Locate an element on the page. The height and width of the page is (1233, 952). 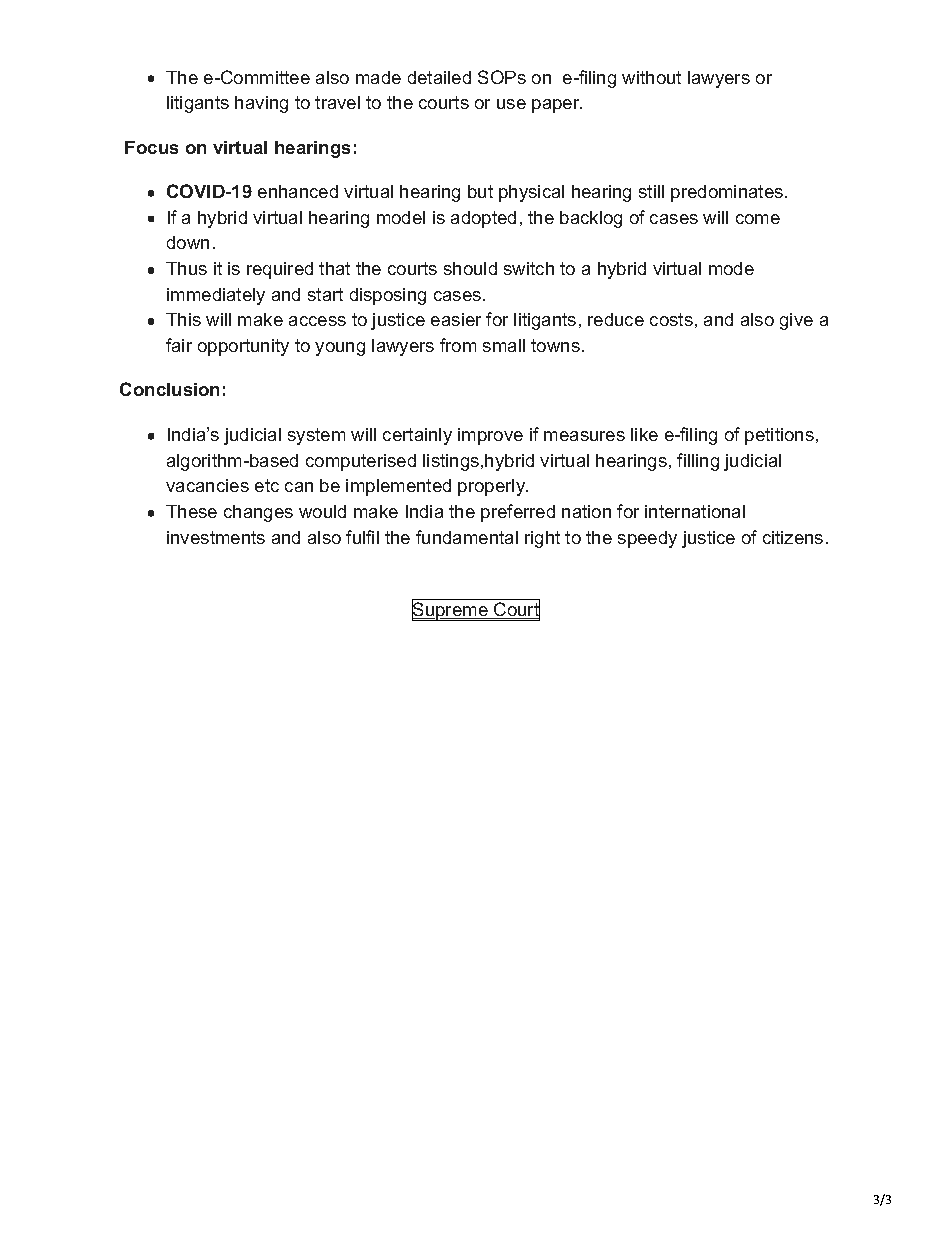
opportunity is located at coordinates (243, 347).
